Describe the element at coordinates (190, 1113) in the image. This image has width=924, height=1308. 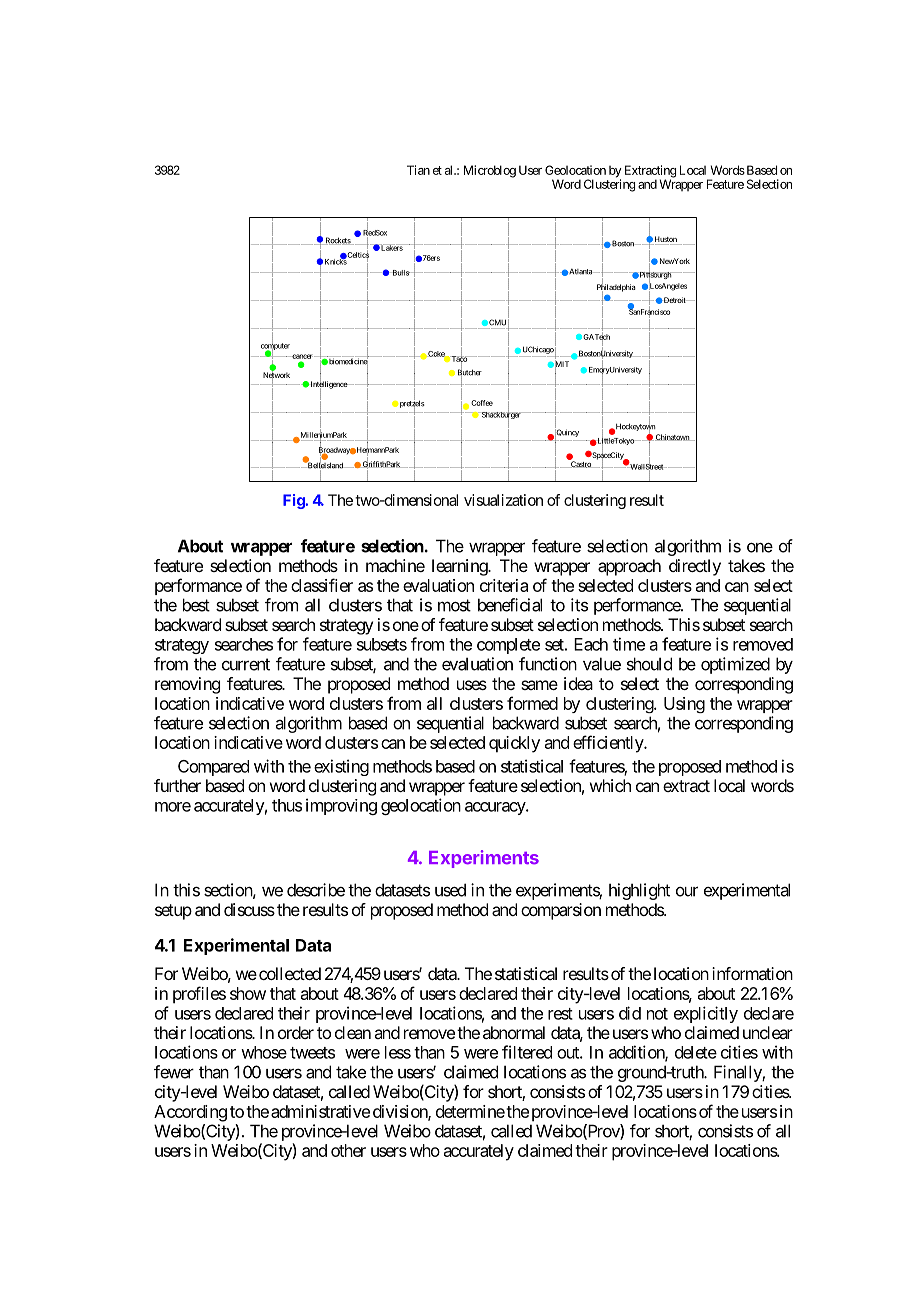
I see `According` at that location.
